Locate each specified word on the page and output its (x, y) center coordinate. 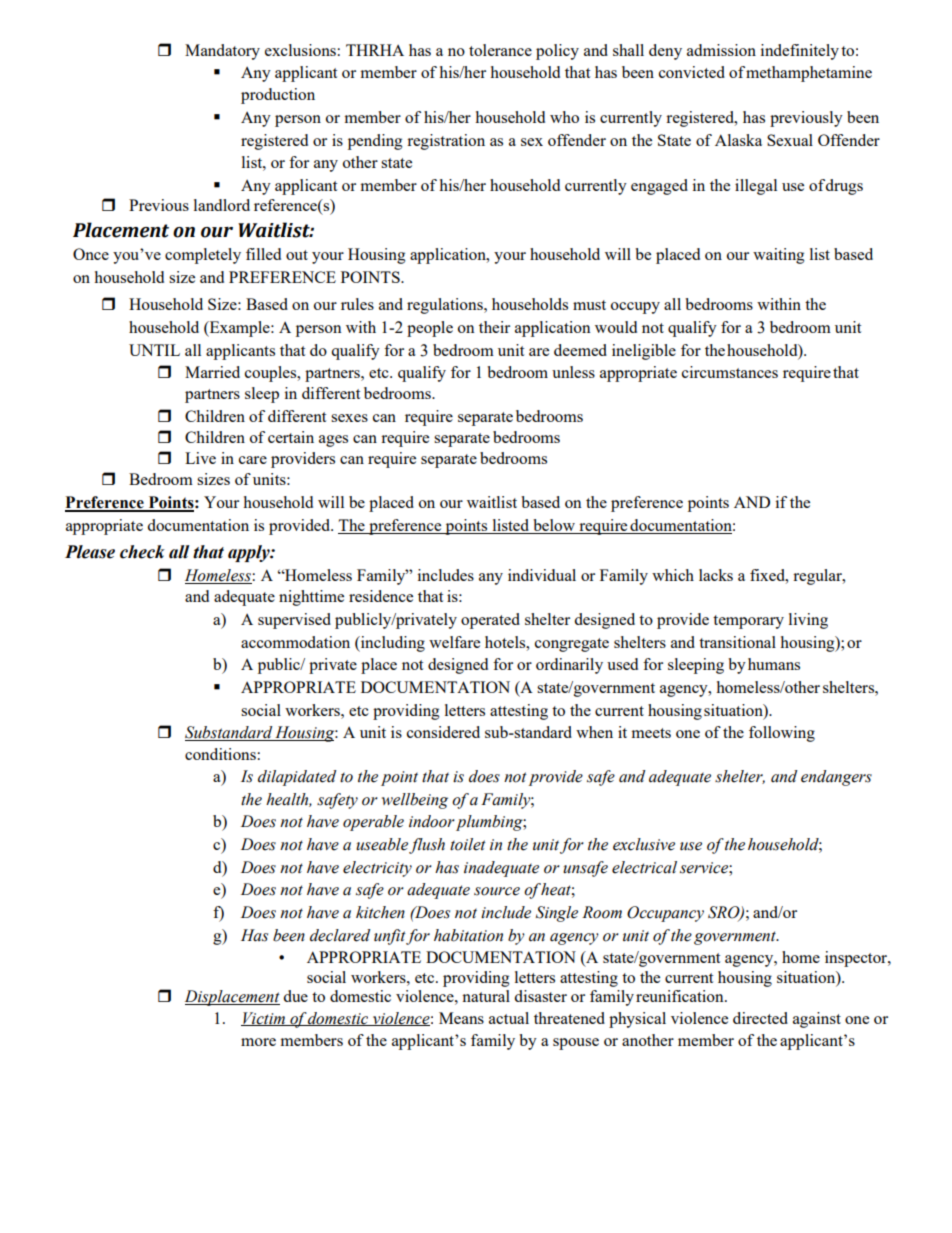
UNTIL (154, 350)
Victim (264, 1019)
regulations (446, 306)
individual (542, 575)
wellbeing (415, 801)
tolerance (500, 50)
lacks (716, 575)
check (142, 552)
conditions (221, 754)
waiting (779, 256)
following (782, 734)
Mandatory (222, 52)
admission (721, 50)
